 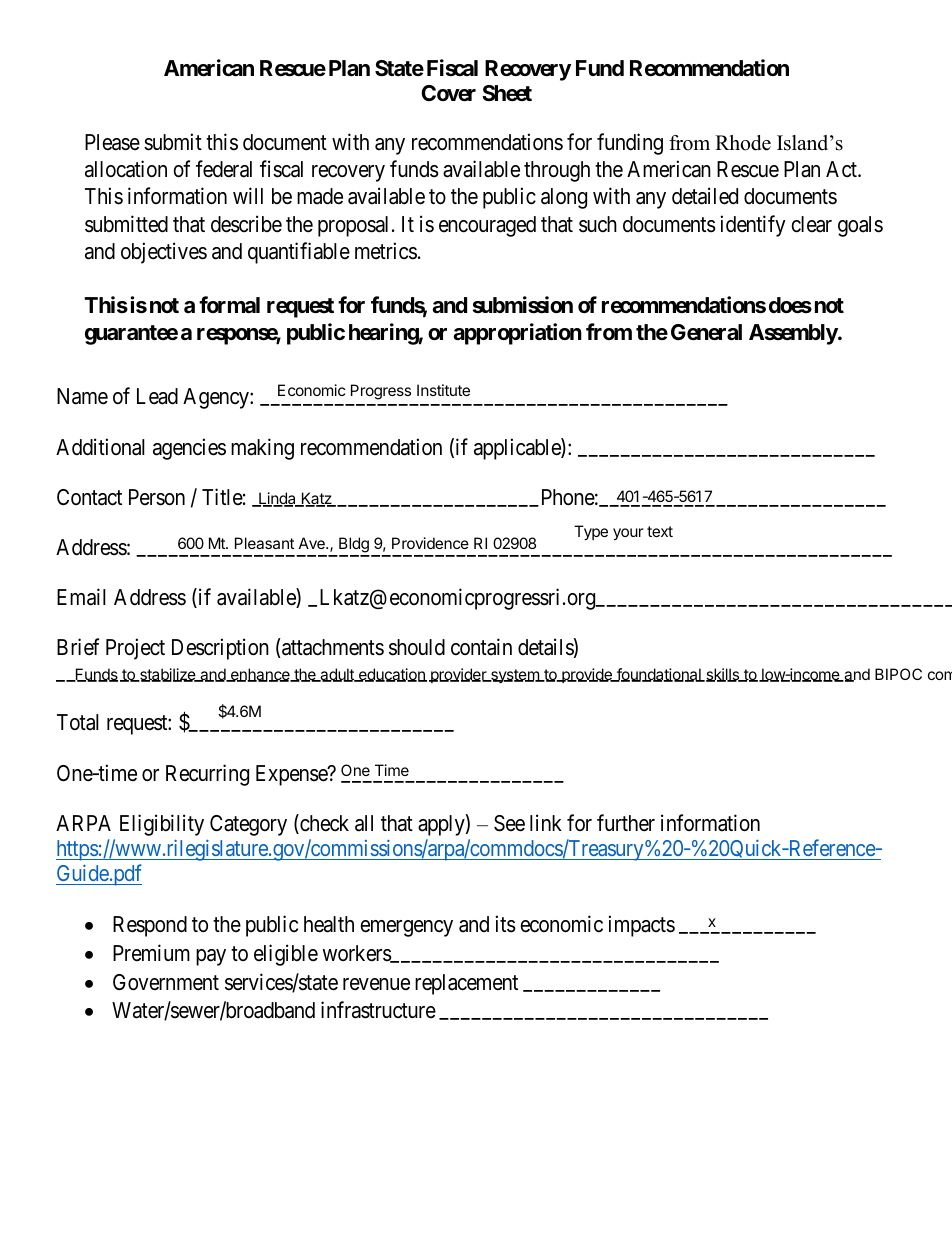 What do you see at coordinates (794, 334) in the page?
I see `Assembly` at bounding box center [794, 334].
